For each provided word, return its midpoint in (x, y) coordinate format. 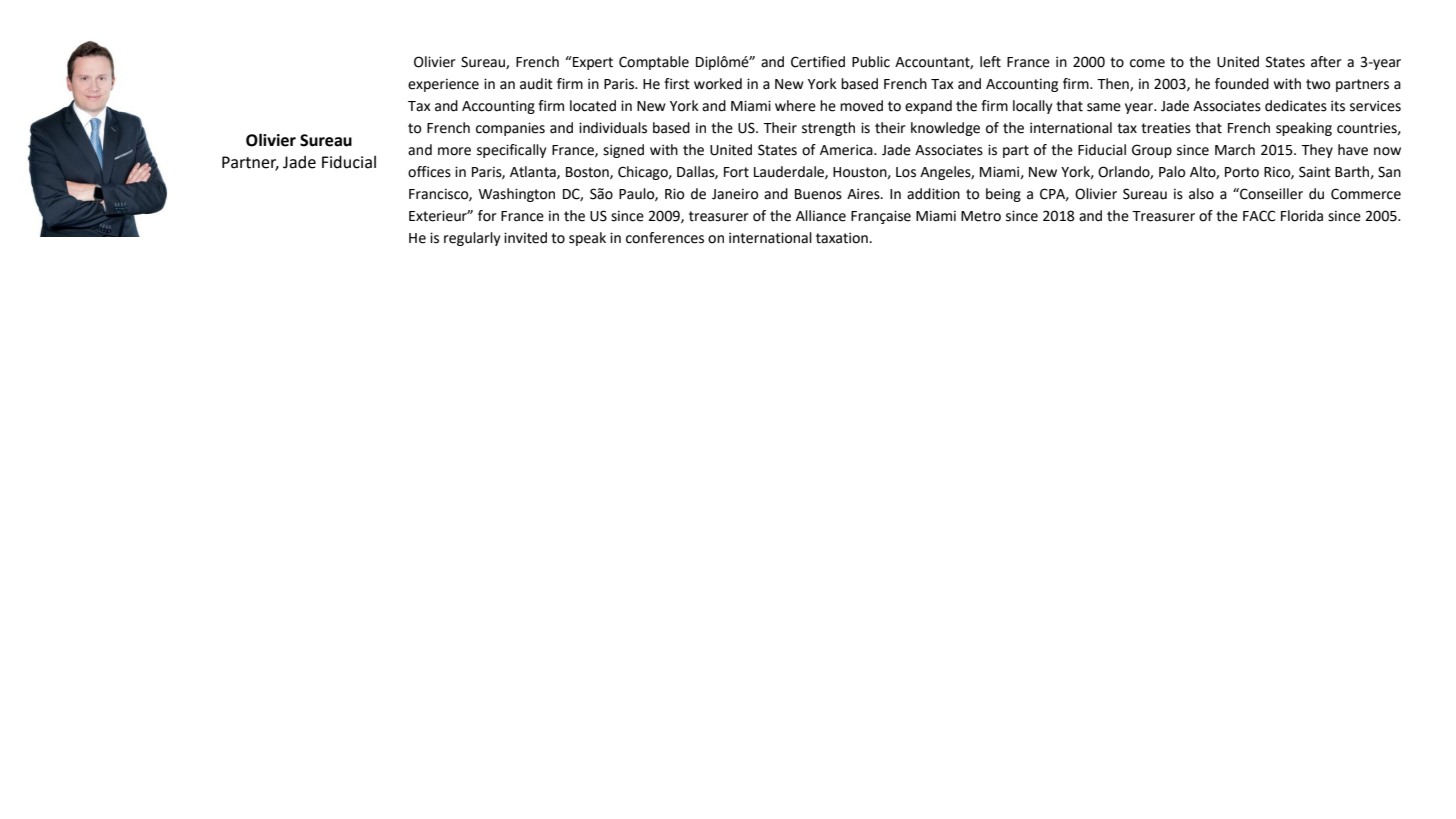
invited (525, 238)
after (1326, 62)
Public (871, 62)
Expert (592, 63)
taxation (842, 238)
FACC (1259, 216)
